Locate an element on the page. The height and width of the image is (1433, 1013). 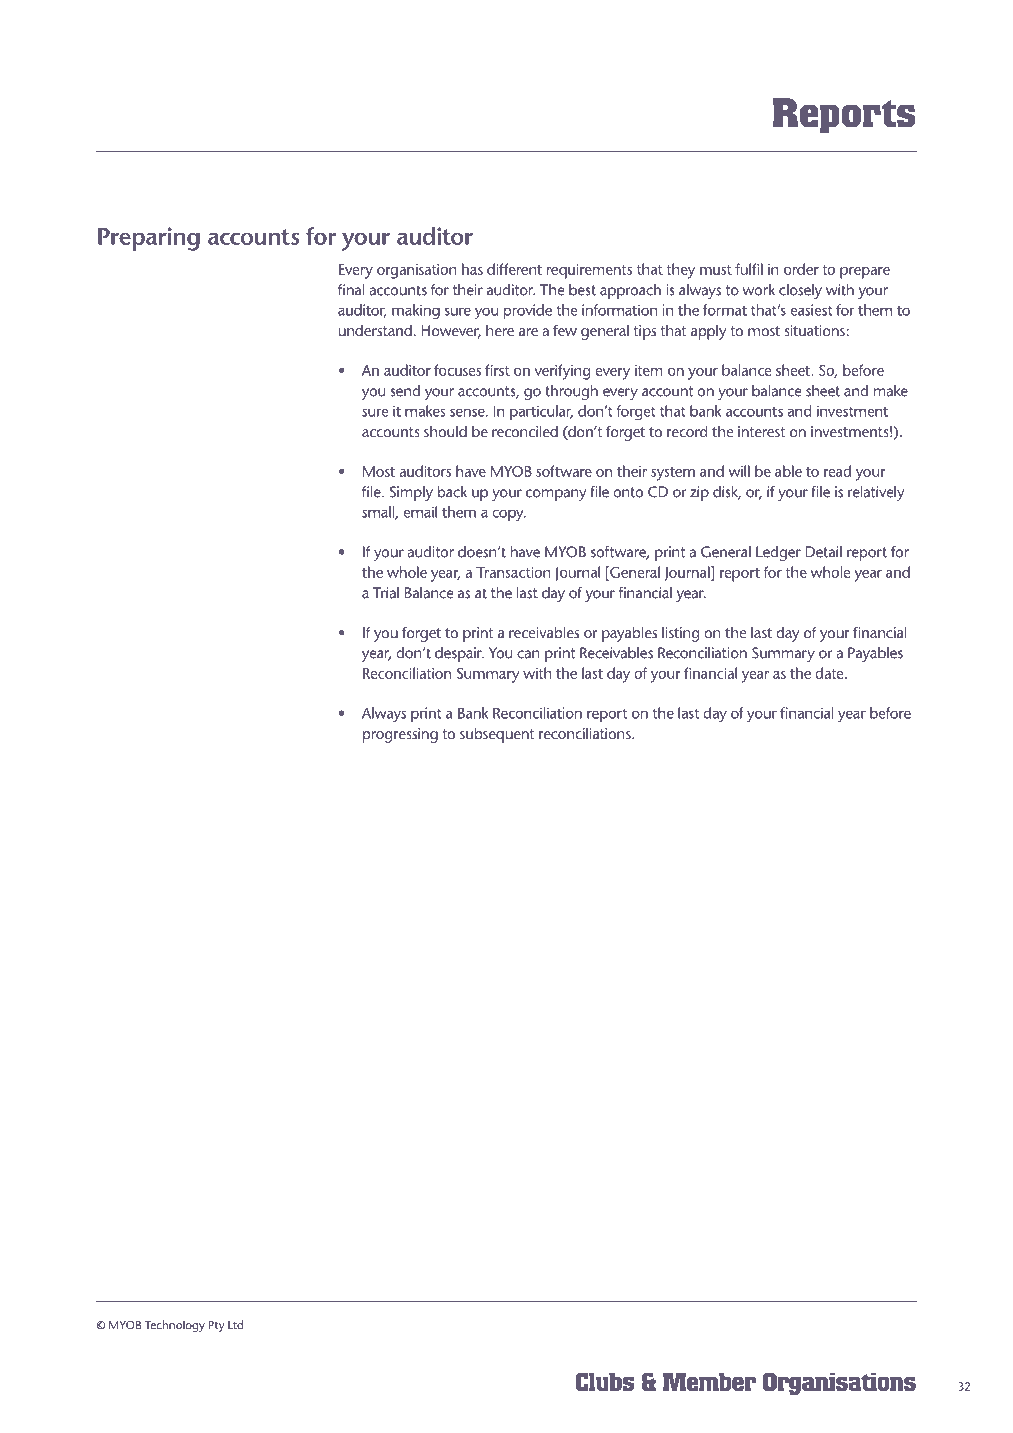
Trial is located at coordinates (386, 593).
